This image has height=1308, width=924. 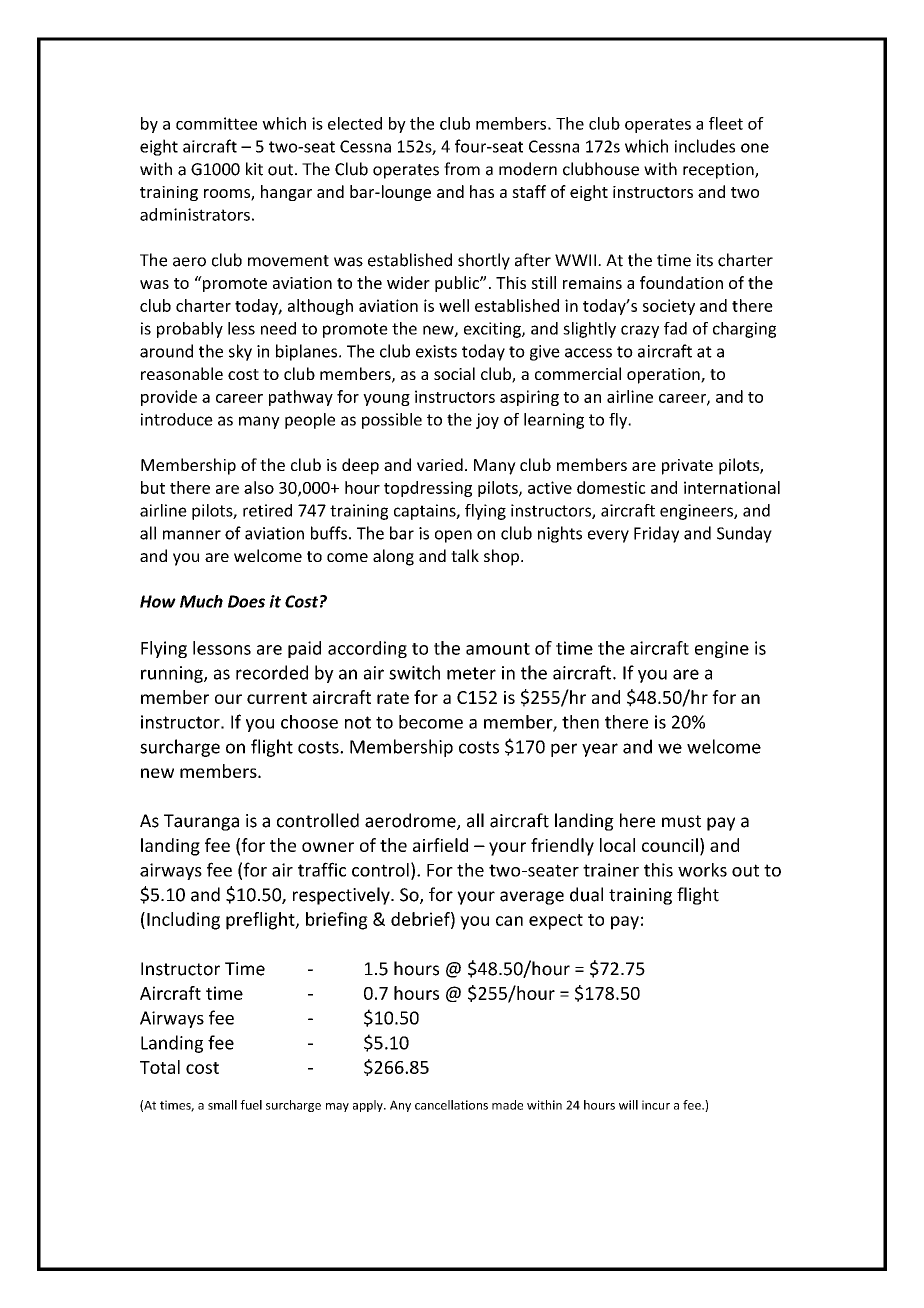 I want to click on includes, so click(x=705, y=146).
